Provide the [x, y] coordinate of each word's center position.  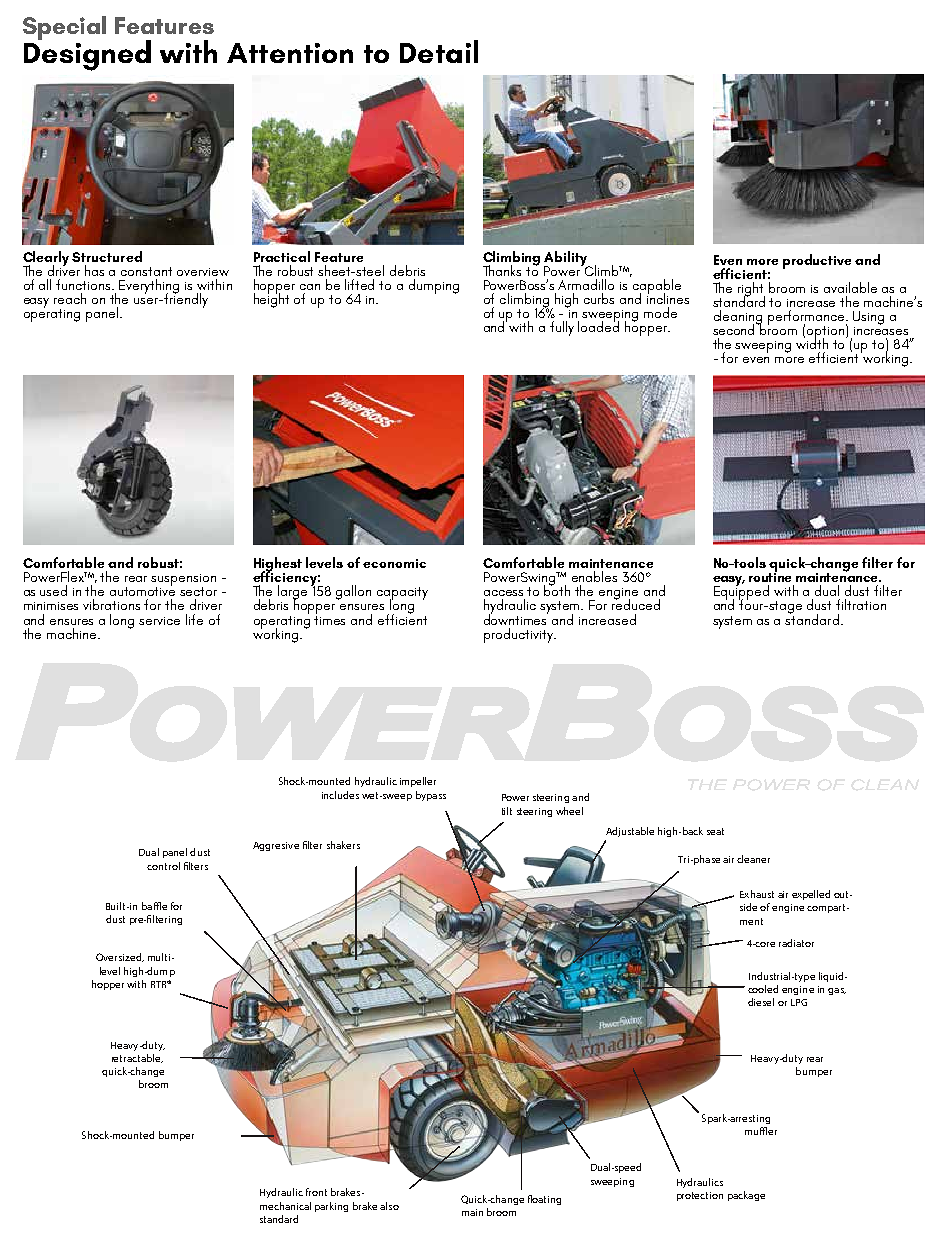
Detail [439, 51]
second [735, 328]
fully [562, 328]
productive [817, 261]
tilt [507, 811]
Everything [149, 287]
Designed [87, 54]
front [316, 1192]
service [159, 621]
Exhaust [757, 894]
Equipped [741, 593]
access [503, 593]
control [163, 866]
